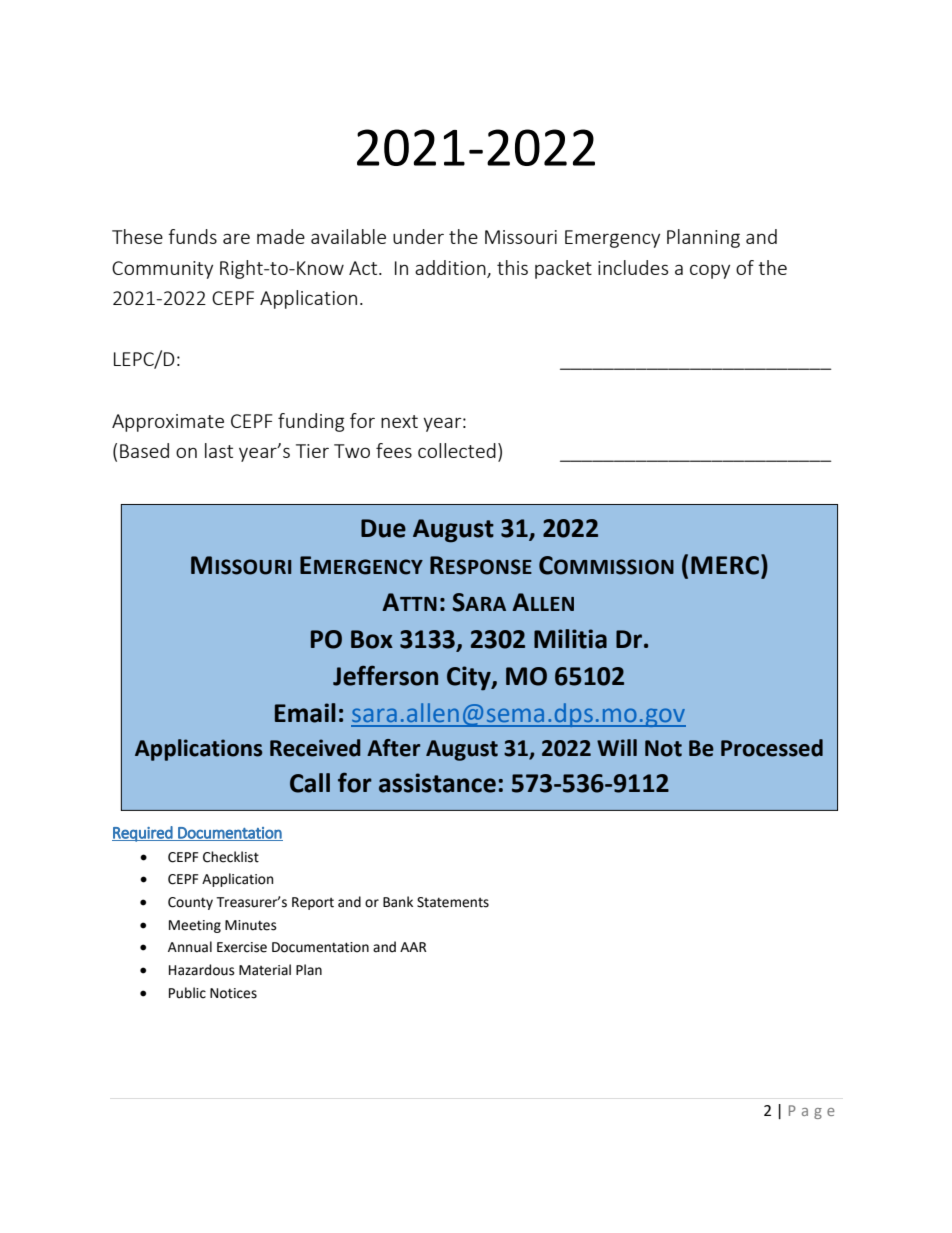 The height and width of the document is (1233, 952). What do you see at coordinates (772, 748) in the document?
I see `Processed` at bounding box center [772, 748].
